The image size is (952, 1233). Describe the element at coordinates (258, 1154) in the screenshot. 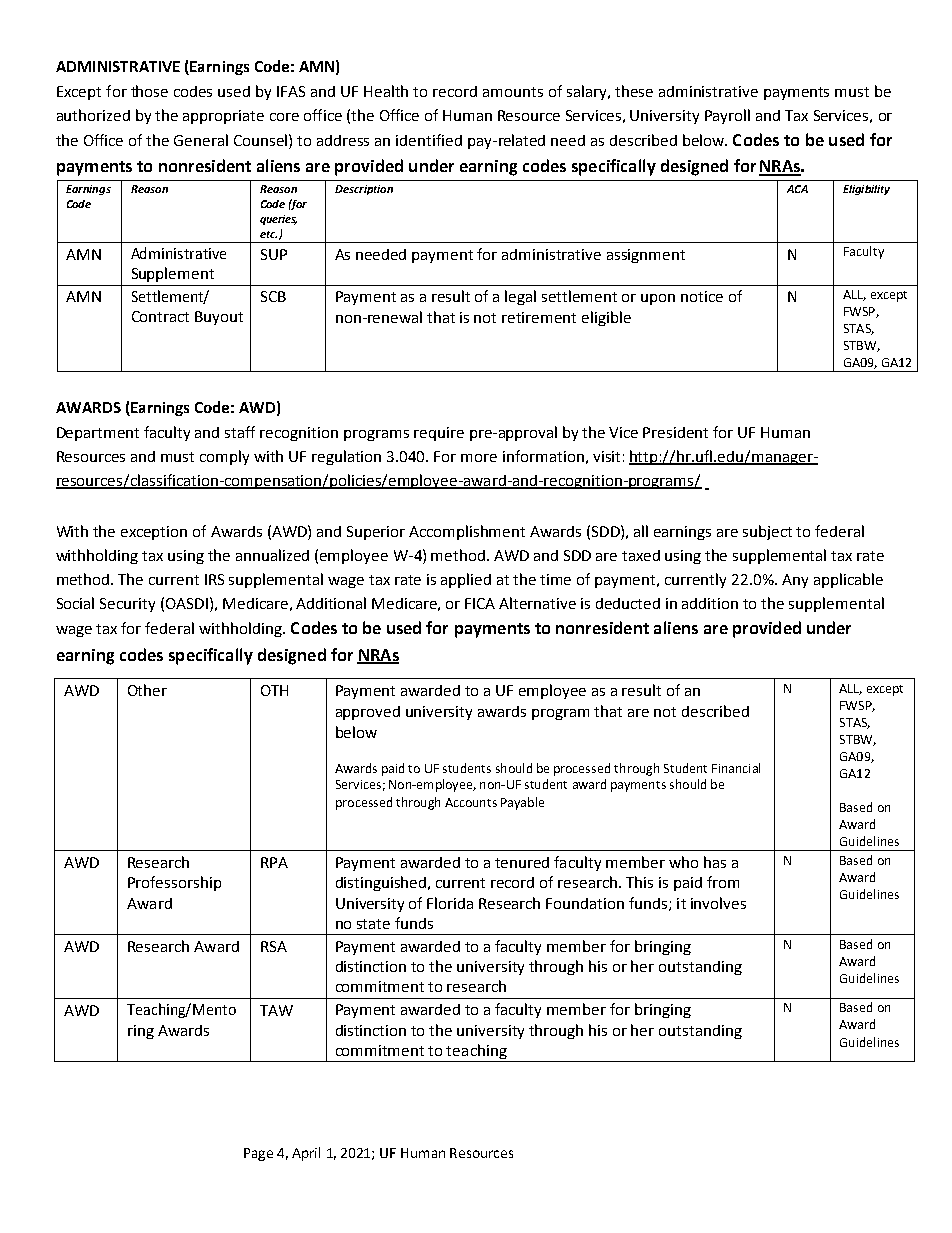

I see `Page` at that location.
